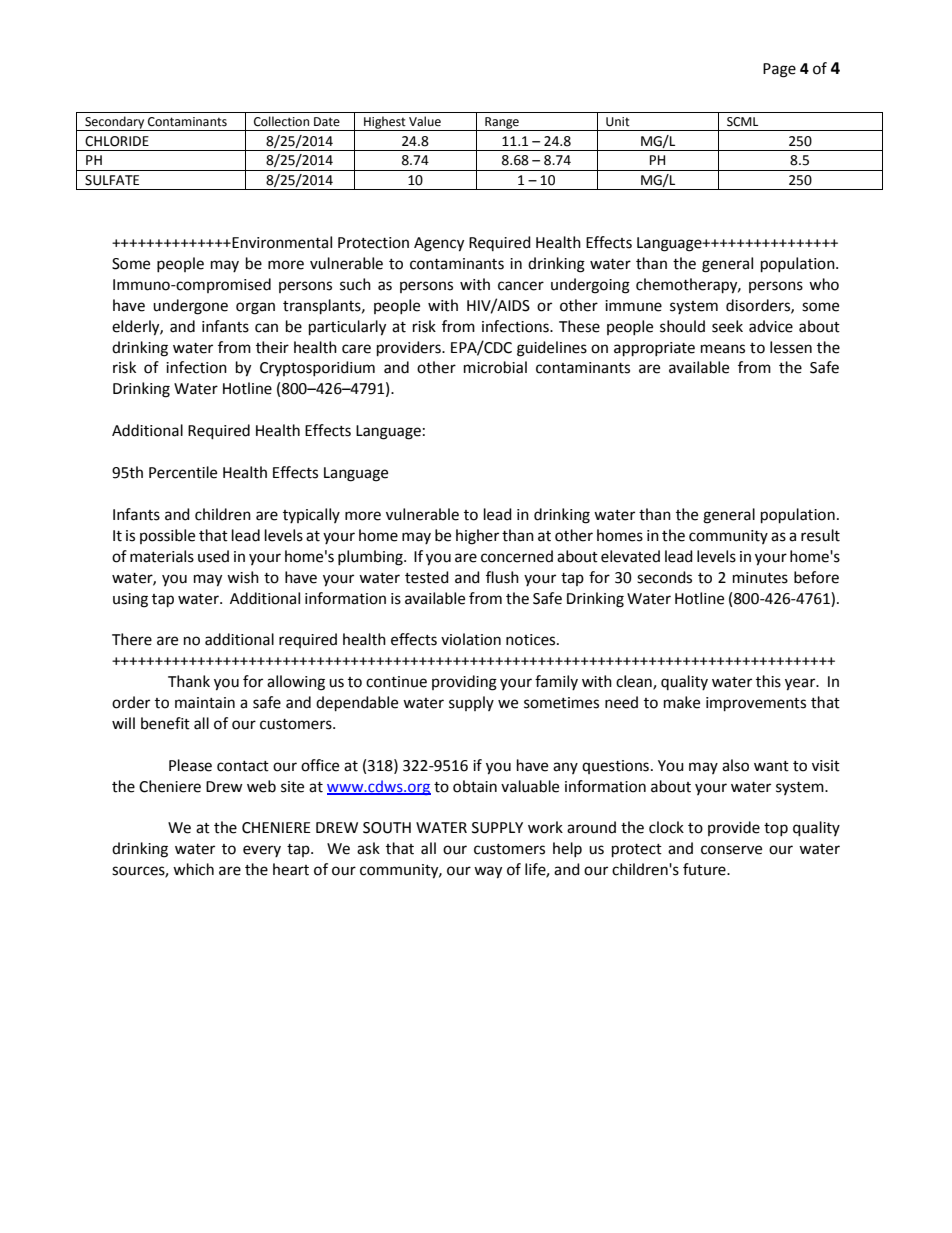  Describe the element at coordinates (115, 123) in the screenshot. I see `Secondary` at that location.
